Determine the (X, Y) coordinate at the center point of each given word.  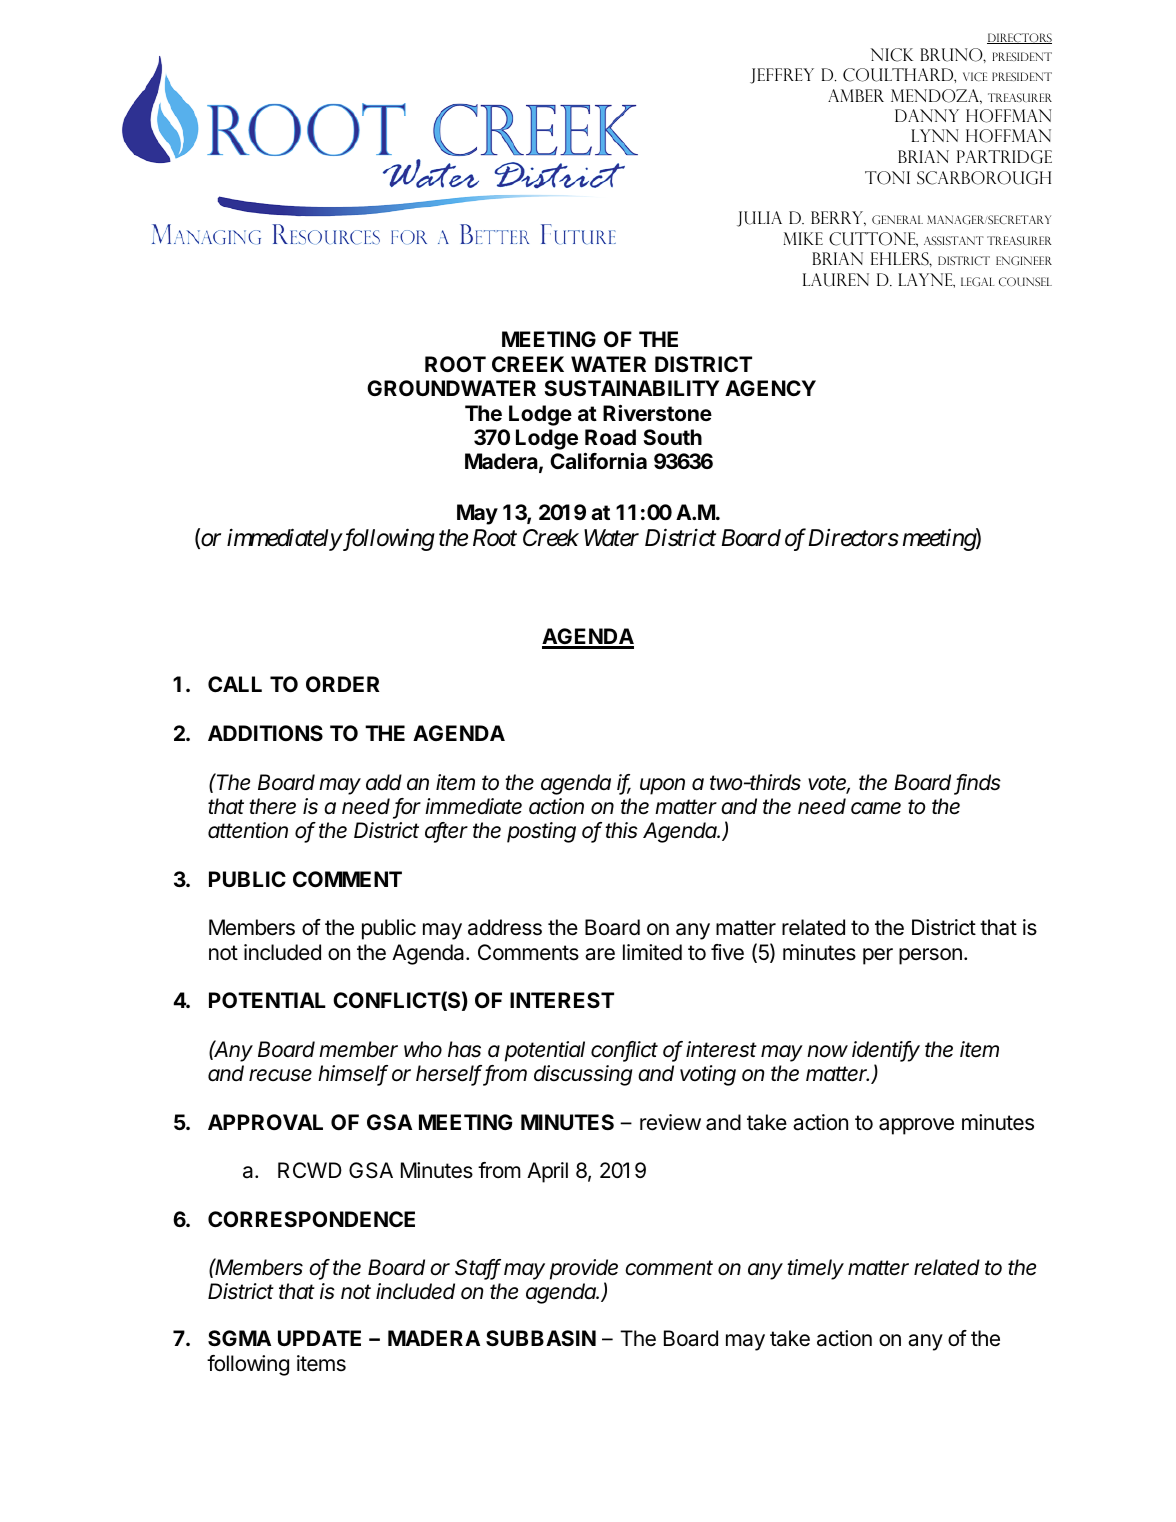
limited (652, 952)
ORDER (343, 684)
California (598, 461)
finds (978, 783)
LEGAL (978, 282)
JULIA (759, 219)
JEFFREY (782, 76)
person (930, 956)
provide (584, 1269)
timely (815, 1269)
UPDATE (319, 1338)
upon (662, 786)
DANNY (927, 115)
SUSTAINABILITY (631, 388)
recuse (280, 1075)
